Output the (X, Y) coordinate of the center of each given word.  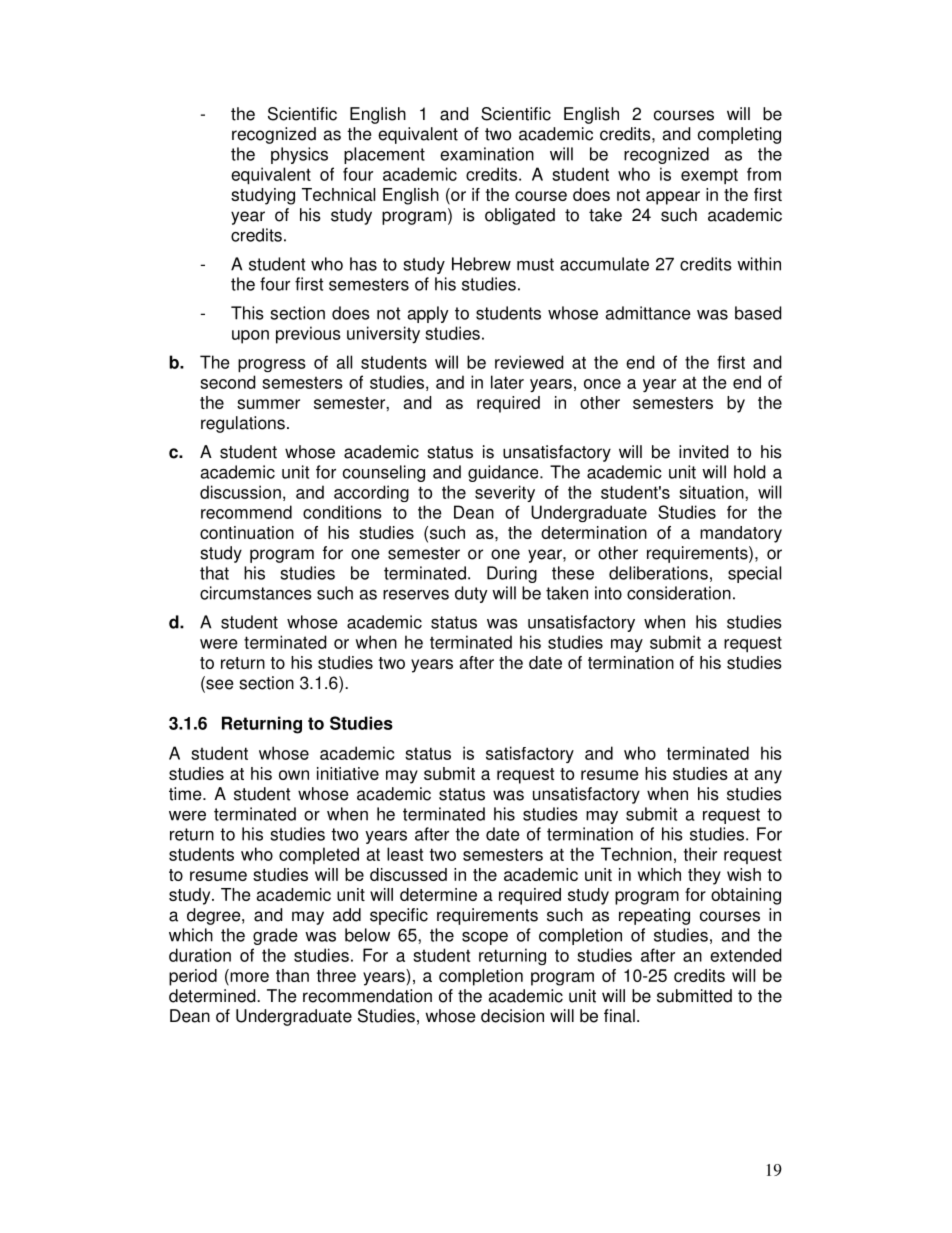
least (405, 854)
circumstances (256, 593)
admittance (648, 313)
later (507, 382)
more (248, 978)
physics (299, 155)
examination (487, 154)
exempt (709, 176)
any (768, 777)
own (294, 775)
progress (272, 365)
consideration (679, 593)
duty (471, 594)
